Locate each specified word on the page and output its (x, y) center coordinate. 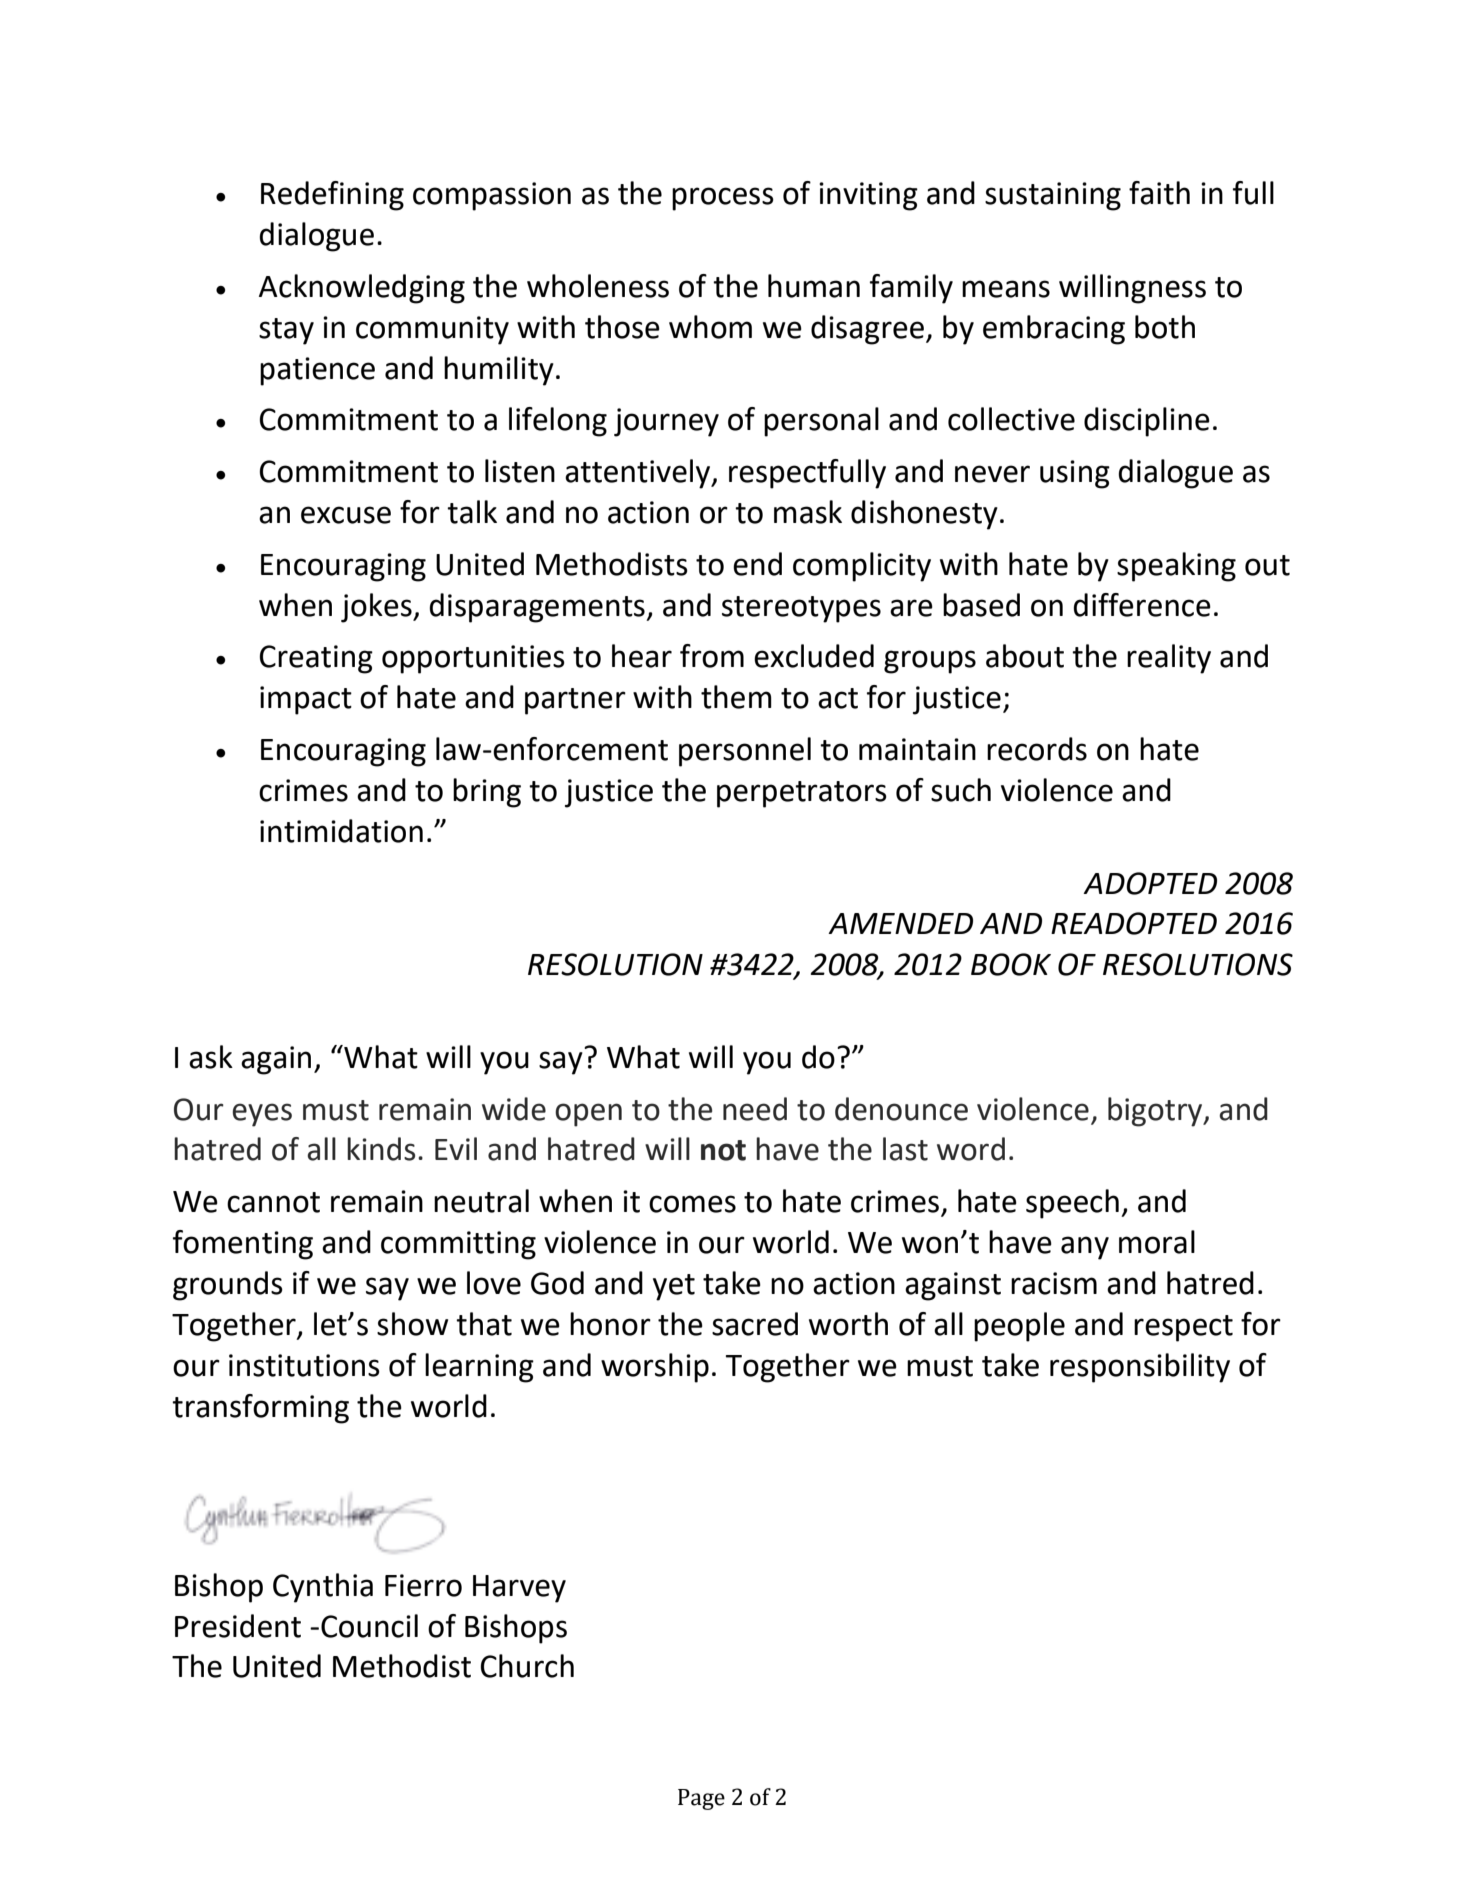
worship (655, 1368)
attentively (639, 474)
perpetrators (802, 794)
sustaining (1053, 196)
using (1075, 474)
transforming (260, 1409)
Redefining (332, 196)
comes (692, 1204)
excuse (346, 515)
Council (369, 1626)
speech (1072, 1204)
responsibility (1140, 1368)
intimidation (341, 831)
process (723, 199)
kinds (381, 1149)
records (1037, 749)
